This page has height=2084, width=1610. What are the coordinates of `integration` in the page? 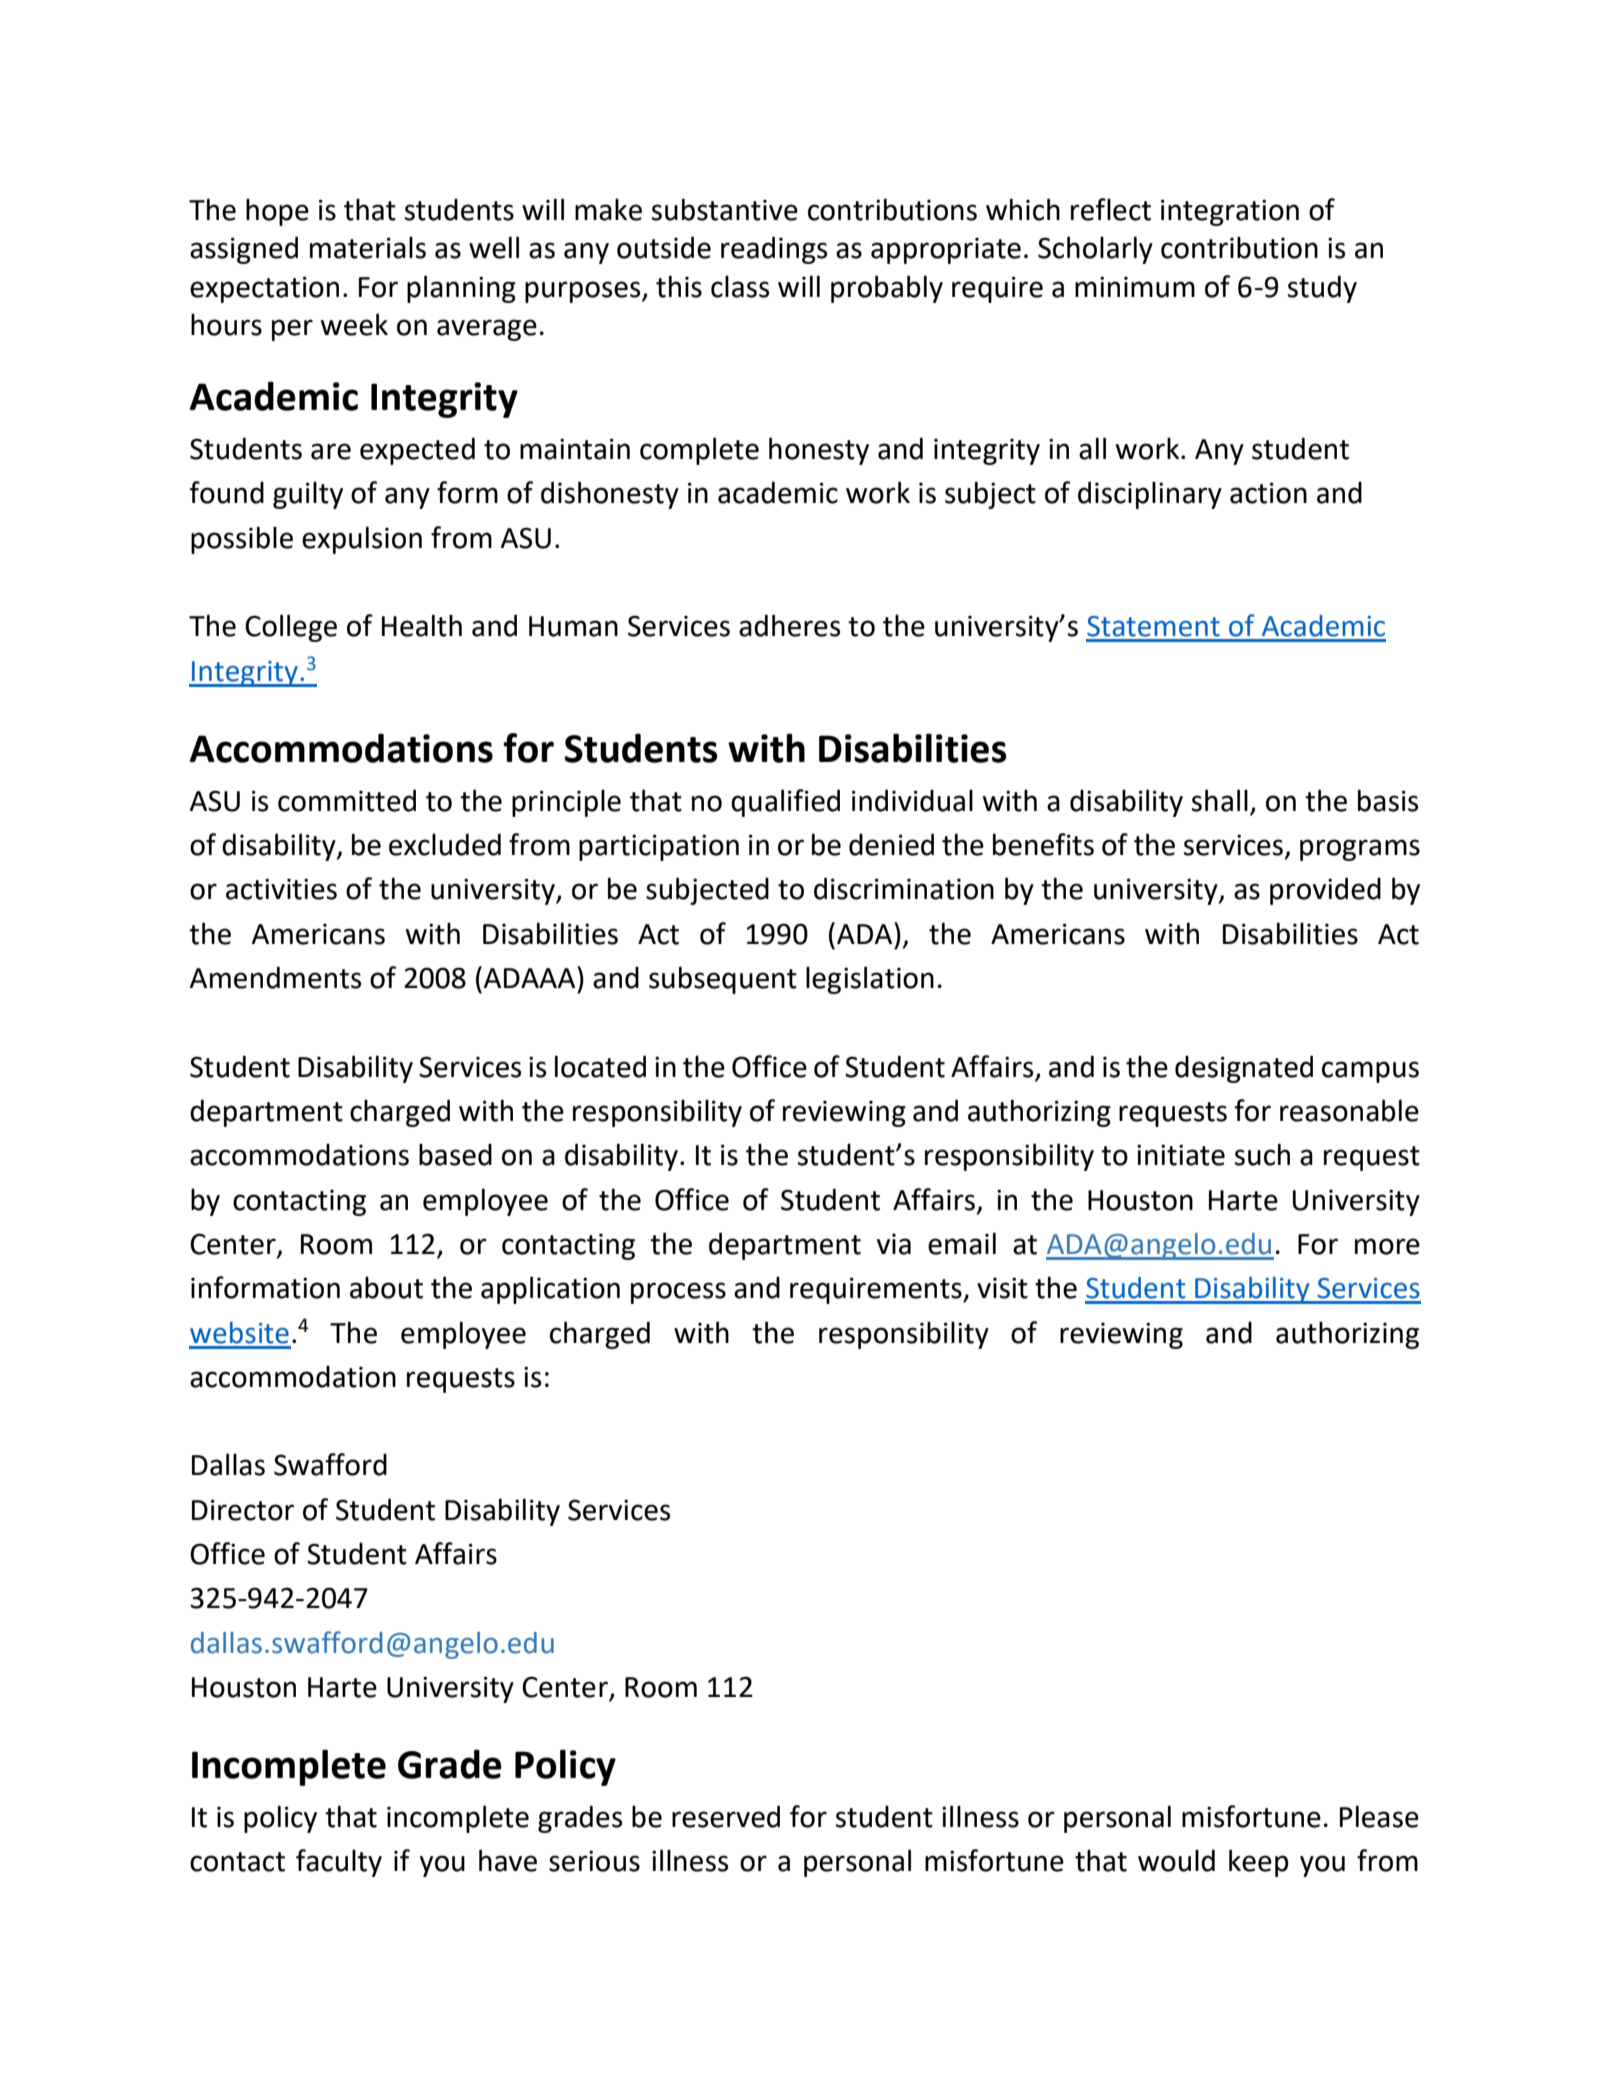 It's located at (1230, 212).
